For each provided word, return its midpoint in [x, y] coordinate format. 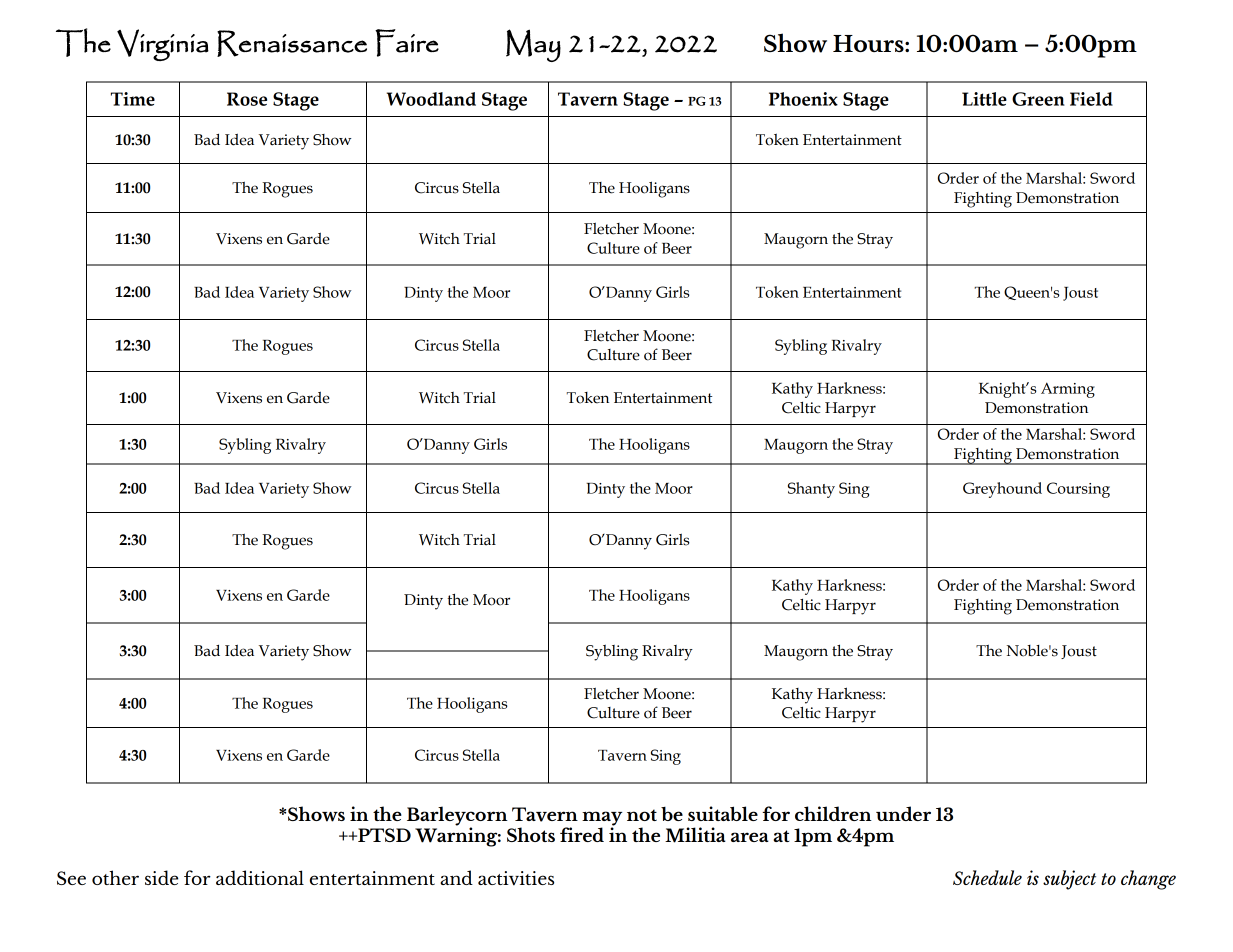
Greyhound [1002, 490]
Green [1038, 99]
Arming [1068, 390]
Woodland [431, 99]
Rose [247, 99]
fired [582, 834]
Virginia [163, 45]
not [642, 815]
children [833, 813]
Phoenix [803, 99]
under [903, 813]
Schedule [987, 877]
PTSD [383, 835]
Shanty [811, 490]
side [161, 877]
